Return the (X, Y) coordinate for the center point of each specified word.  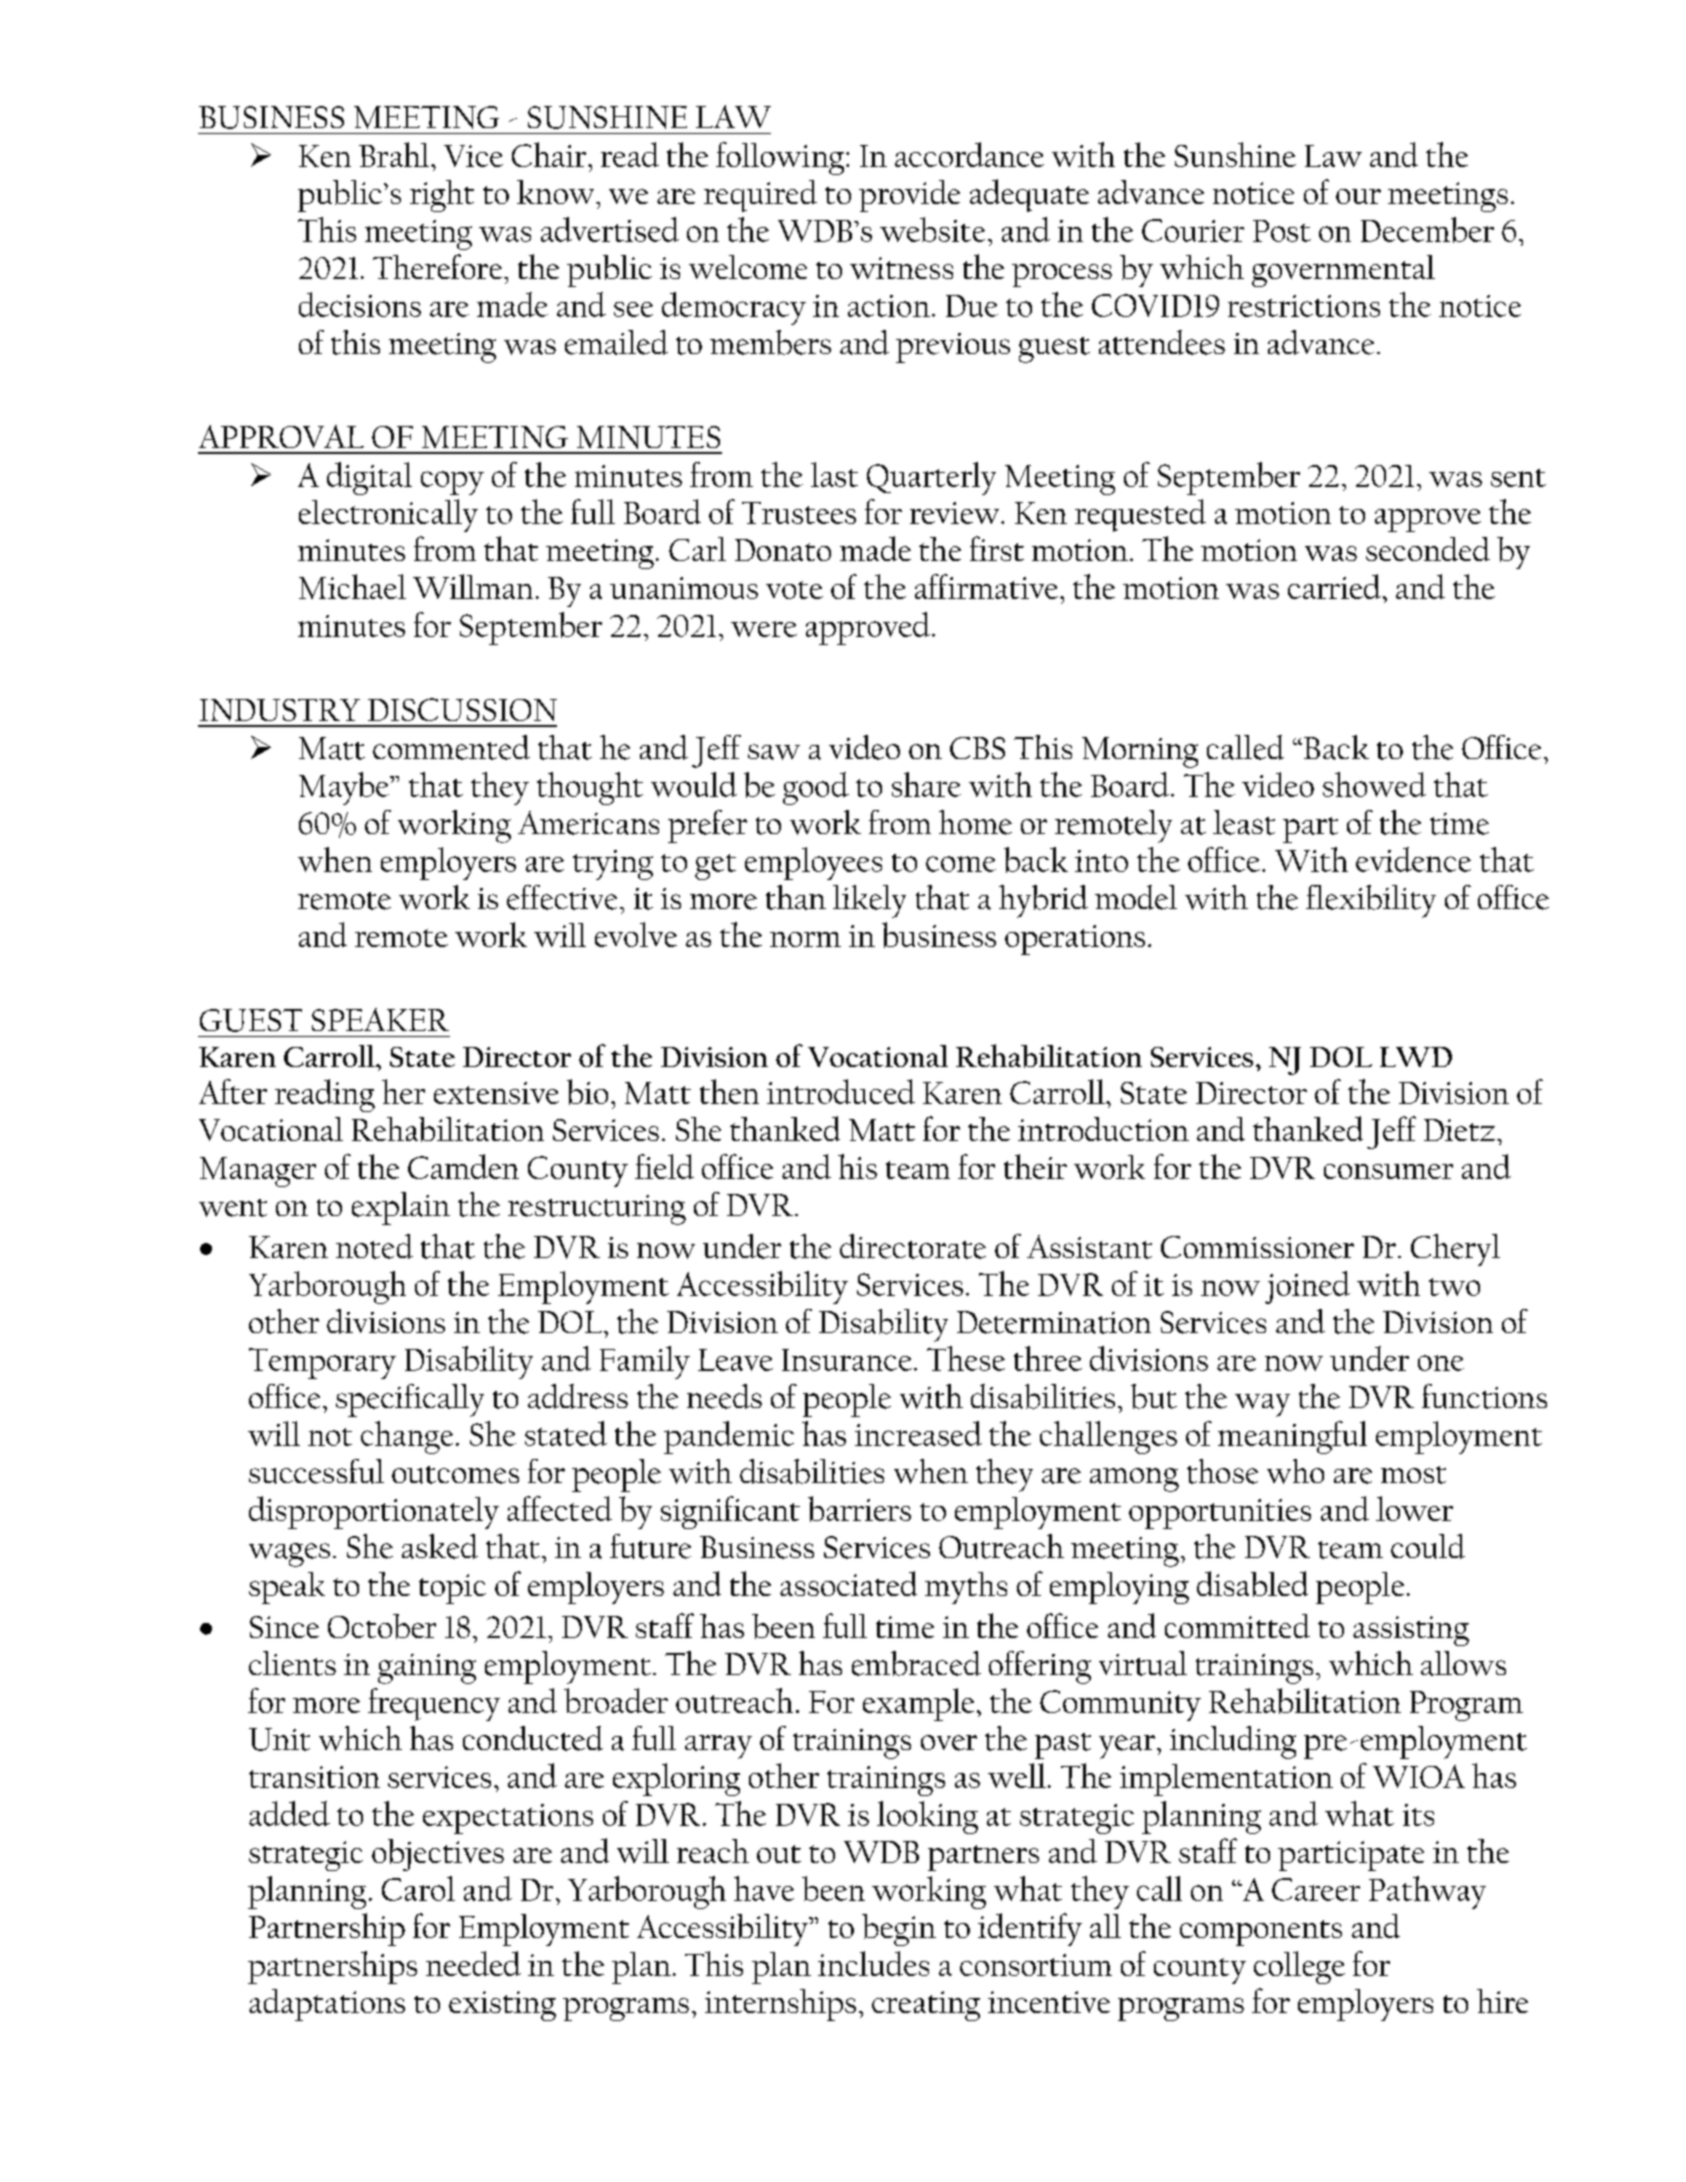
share (926, 784)
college (1299, 1967)
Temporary (322, 1363)
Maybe (345, 788)
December (1427, 230)
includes (873, 1963)
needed (473, 1963)
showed (1374, 784)
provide (909, 196)
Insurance (847, 1360)
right (442, 196)
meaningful (1292, 1437)
